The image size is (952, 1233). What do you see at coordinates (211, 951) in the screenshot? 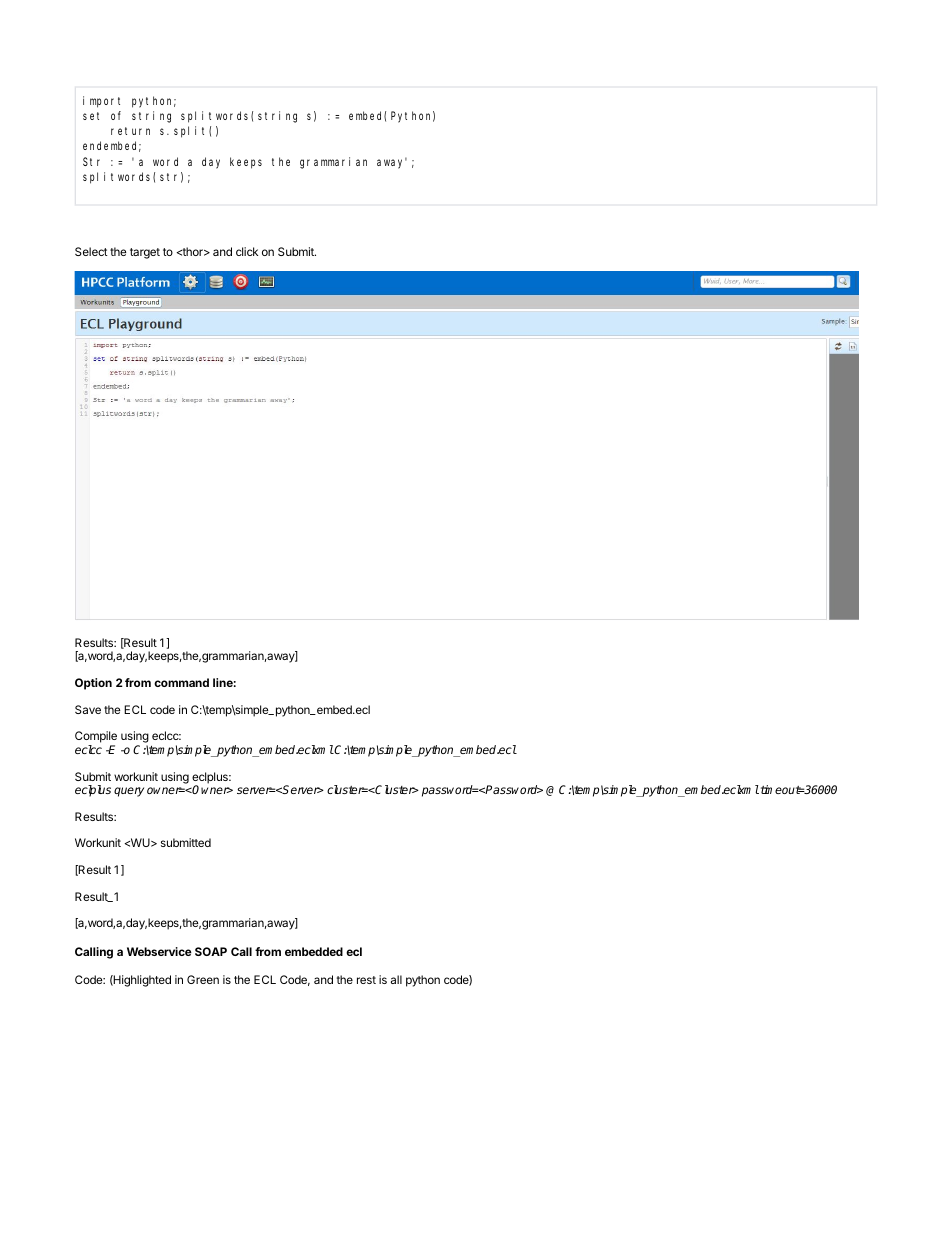
I see `SOAP` at bounding box center [211, 951].
